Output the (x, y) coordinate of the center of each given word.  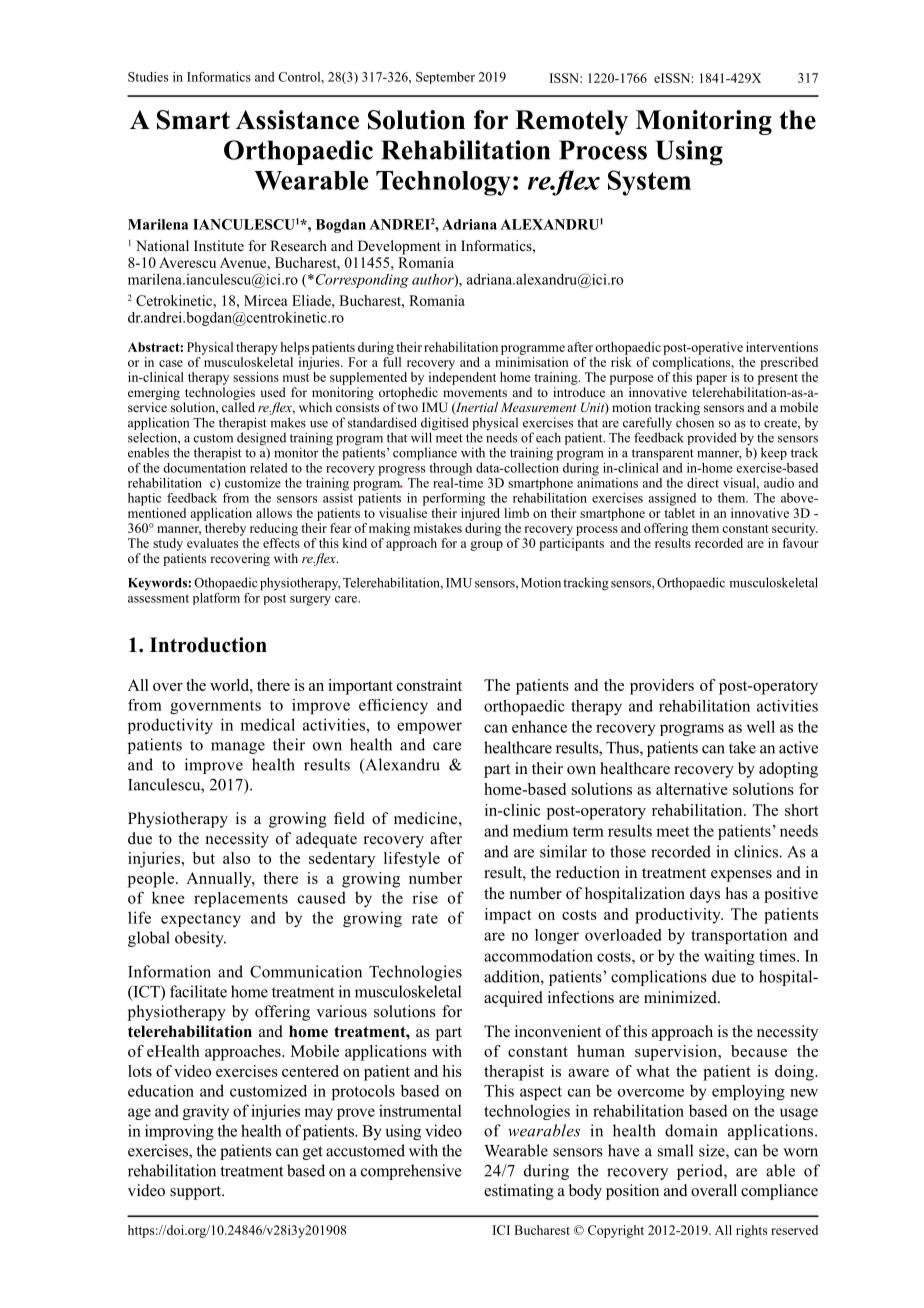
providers (662, 687)
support (197, 1193)
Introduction (208, 645)
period (701, 1172)
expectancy (201, 920)
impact (508, 916)
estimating (519, 1192)
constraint (429, 685)
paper (711, 380)
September (445, 78)
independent (462, 378)
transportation (739, 936)
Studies (148, 77)
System (649, 183)
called (238, 407)
